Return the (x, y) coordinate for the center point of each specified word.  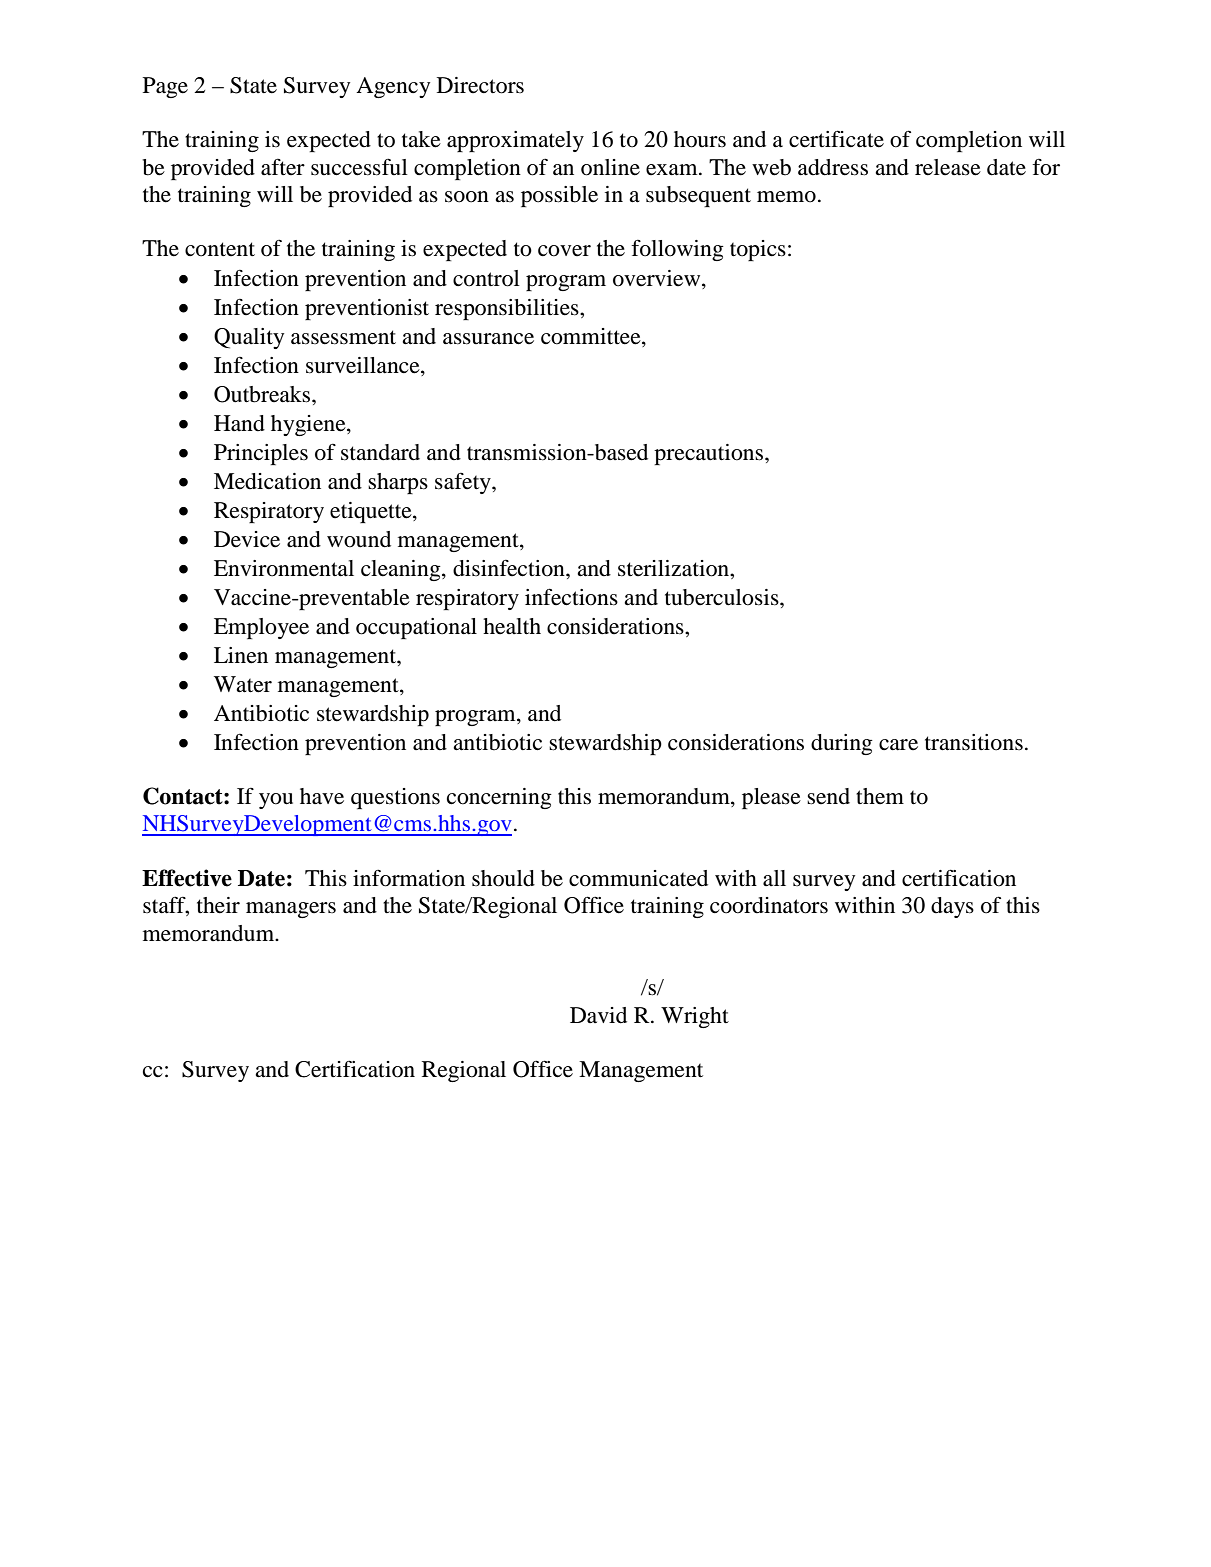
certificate (836, 139)
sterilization (675, 568)
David (598, 1015)
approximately (515, 141)
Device (247, 539)
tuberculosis (723, 597)
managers (291, 910)
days (952, 907)
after (283, 167)
